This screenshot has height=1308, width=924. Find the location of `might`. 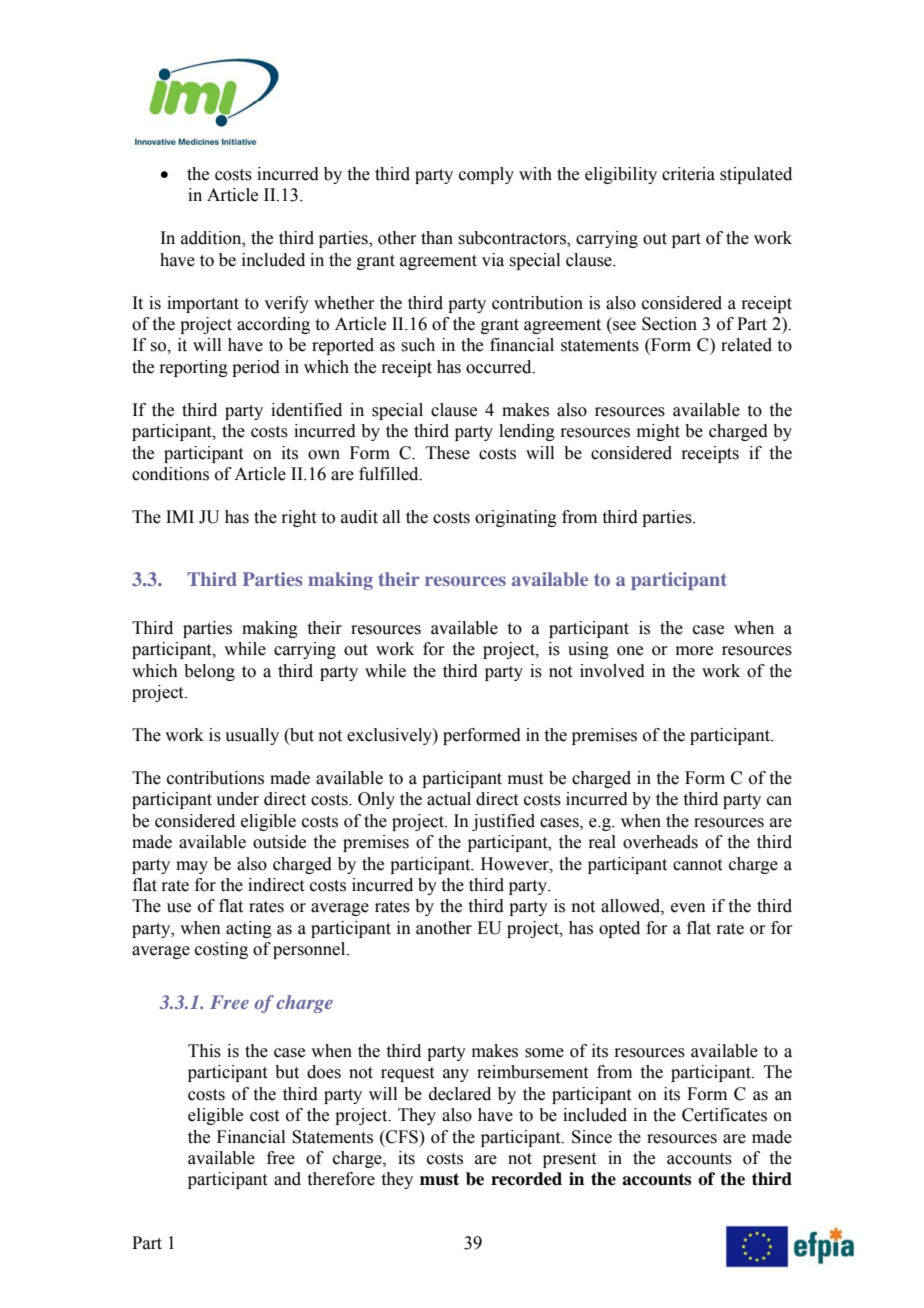

might is located at coordinates (658, 432).
